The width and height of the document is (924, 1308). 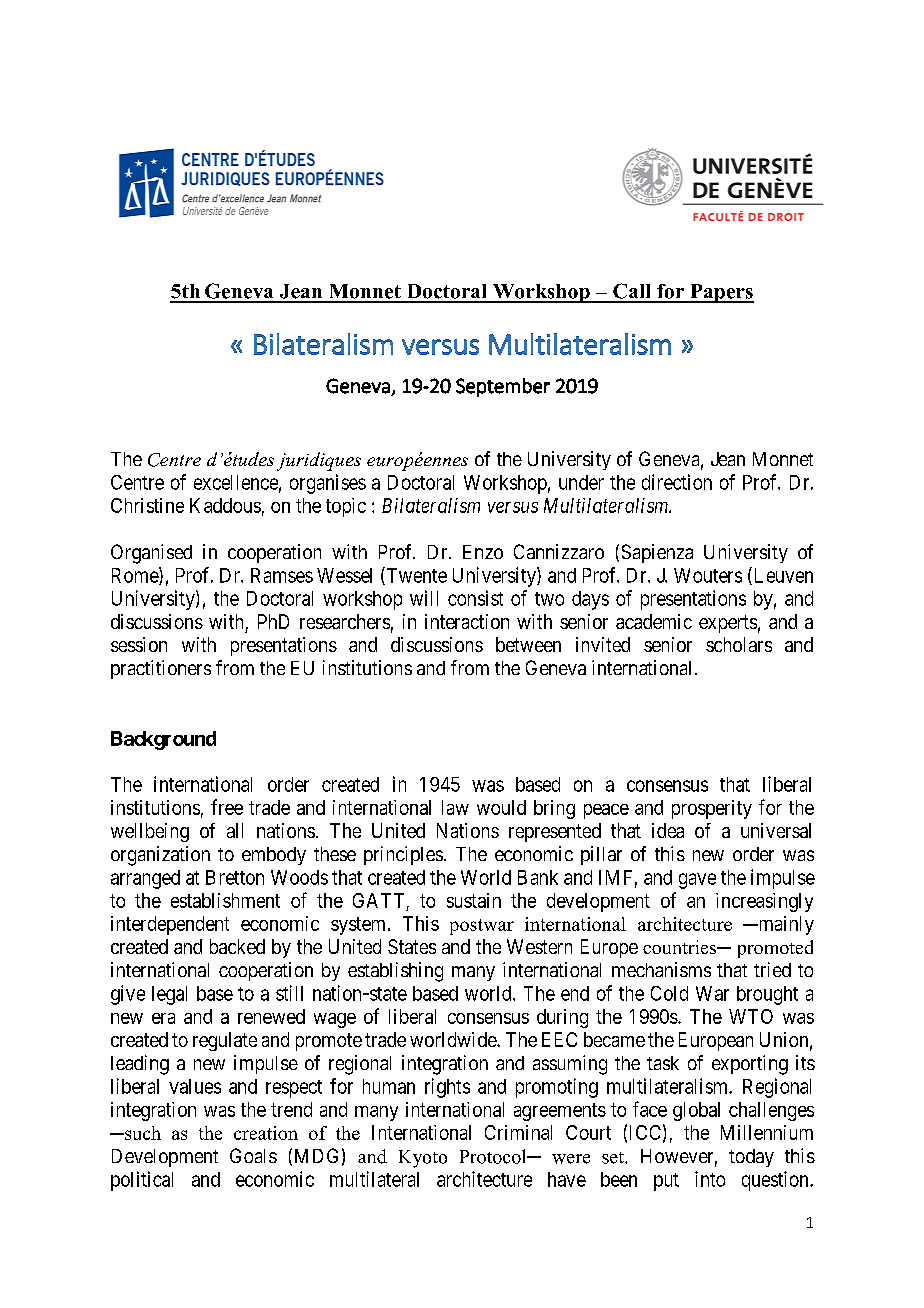 What do you see at coordinates (712, 809) in the document?
I see `prosperity` at bounding box center [712, 809].
